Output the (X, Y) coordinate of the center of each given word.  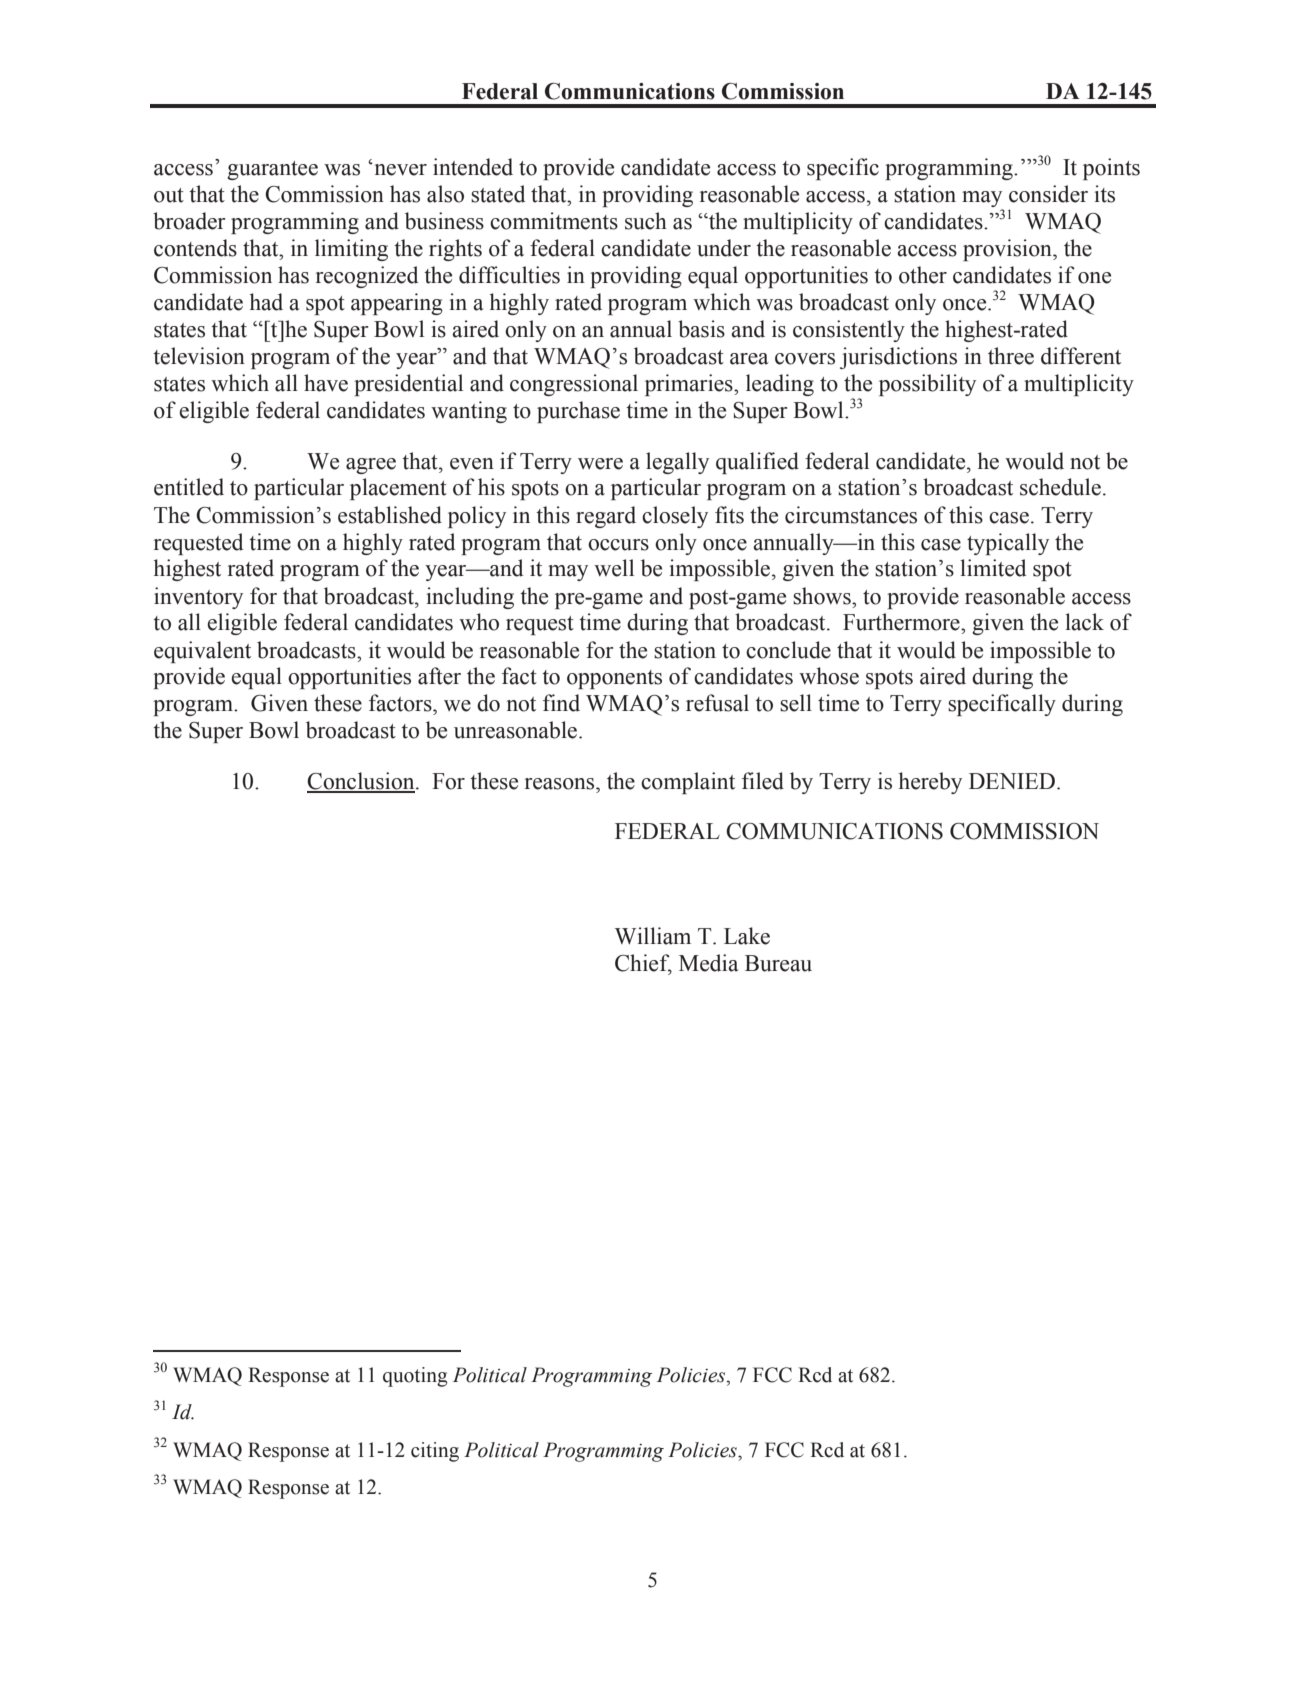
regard (606, 517)
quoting (415, 1377)
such (646, 221)
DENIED (1012, 781)
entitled (189, 487)
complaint (688, 783)
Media (709, 963)
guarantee (272, 170)
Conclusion (362, 782)
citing (435, 1452)
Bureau (778, 963)
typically (1008, 544)
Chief (643, 964)
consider (1048, 194)
